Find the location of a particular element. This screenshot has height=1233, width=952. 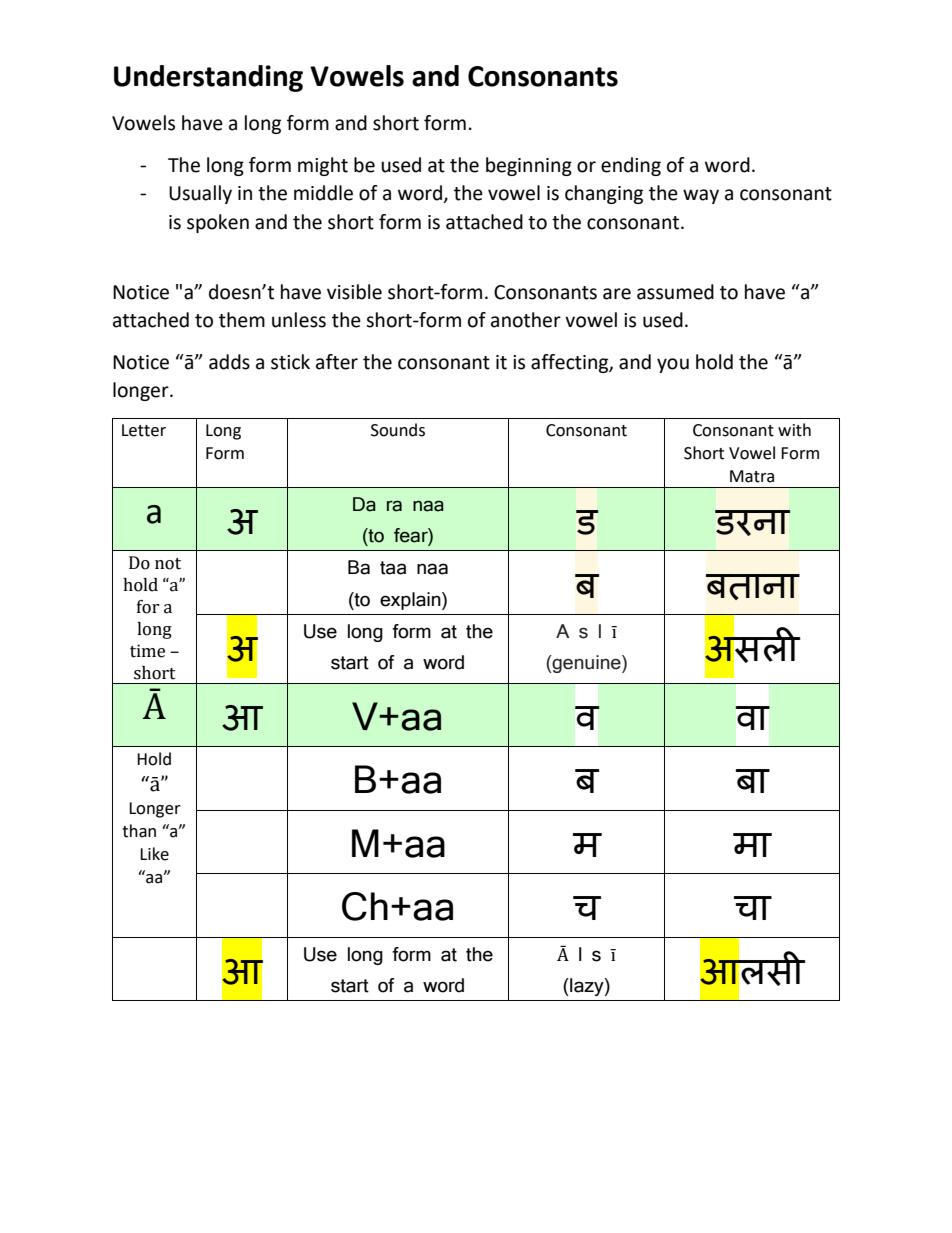

assumed is located at coordinates (675, 292).
